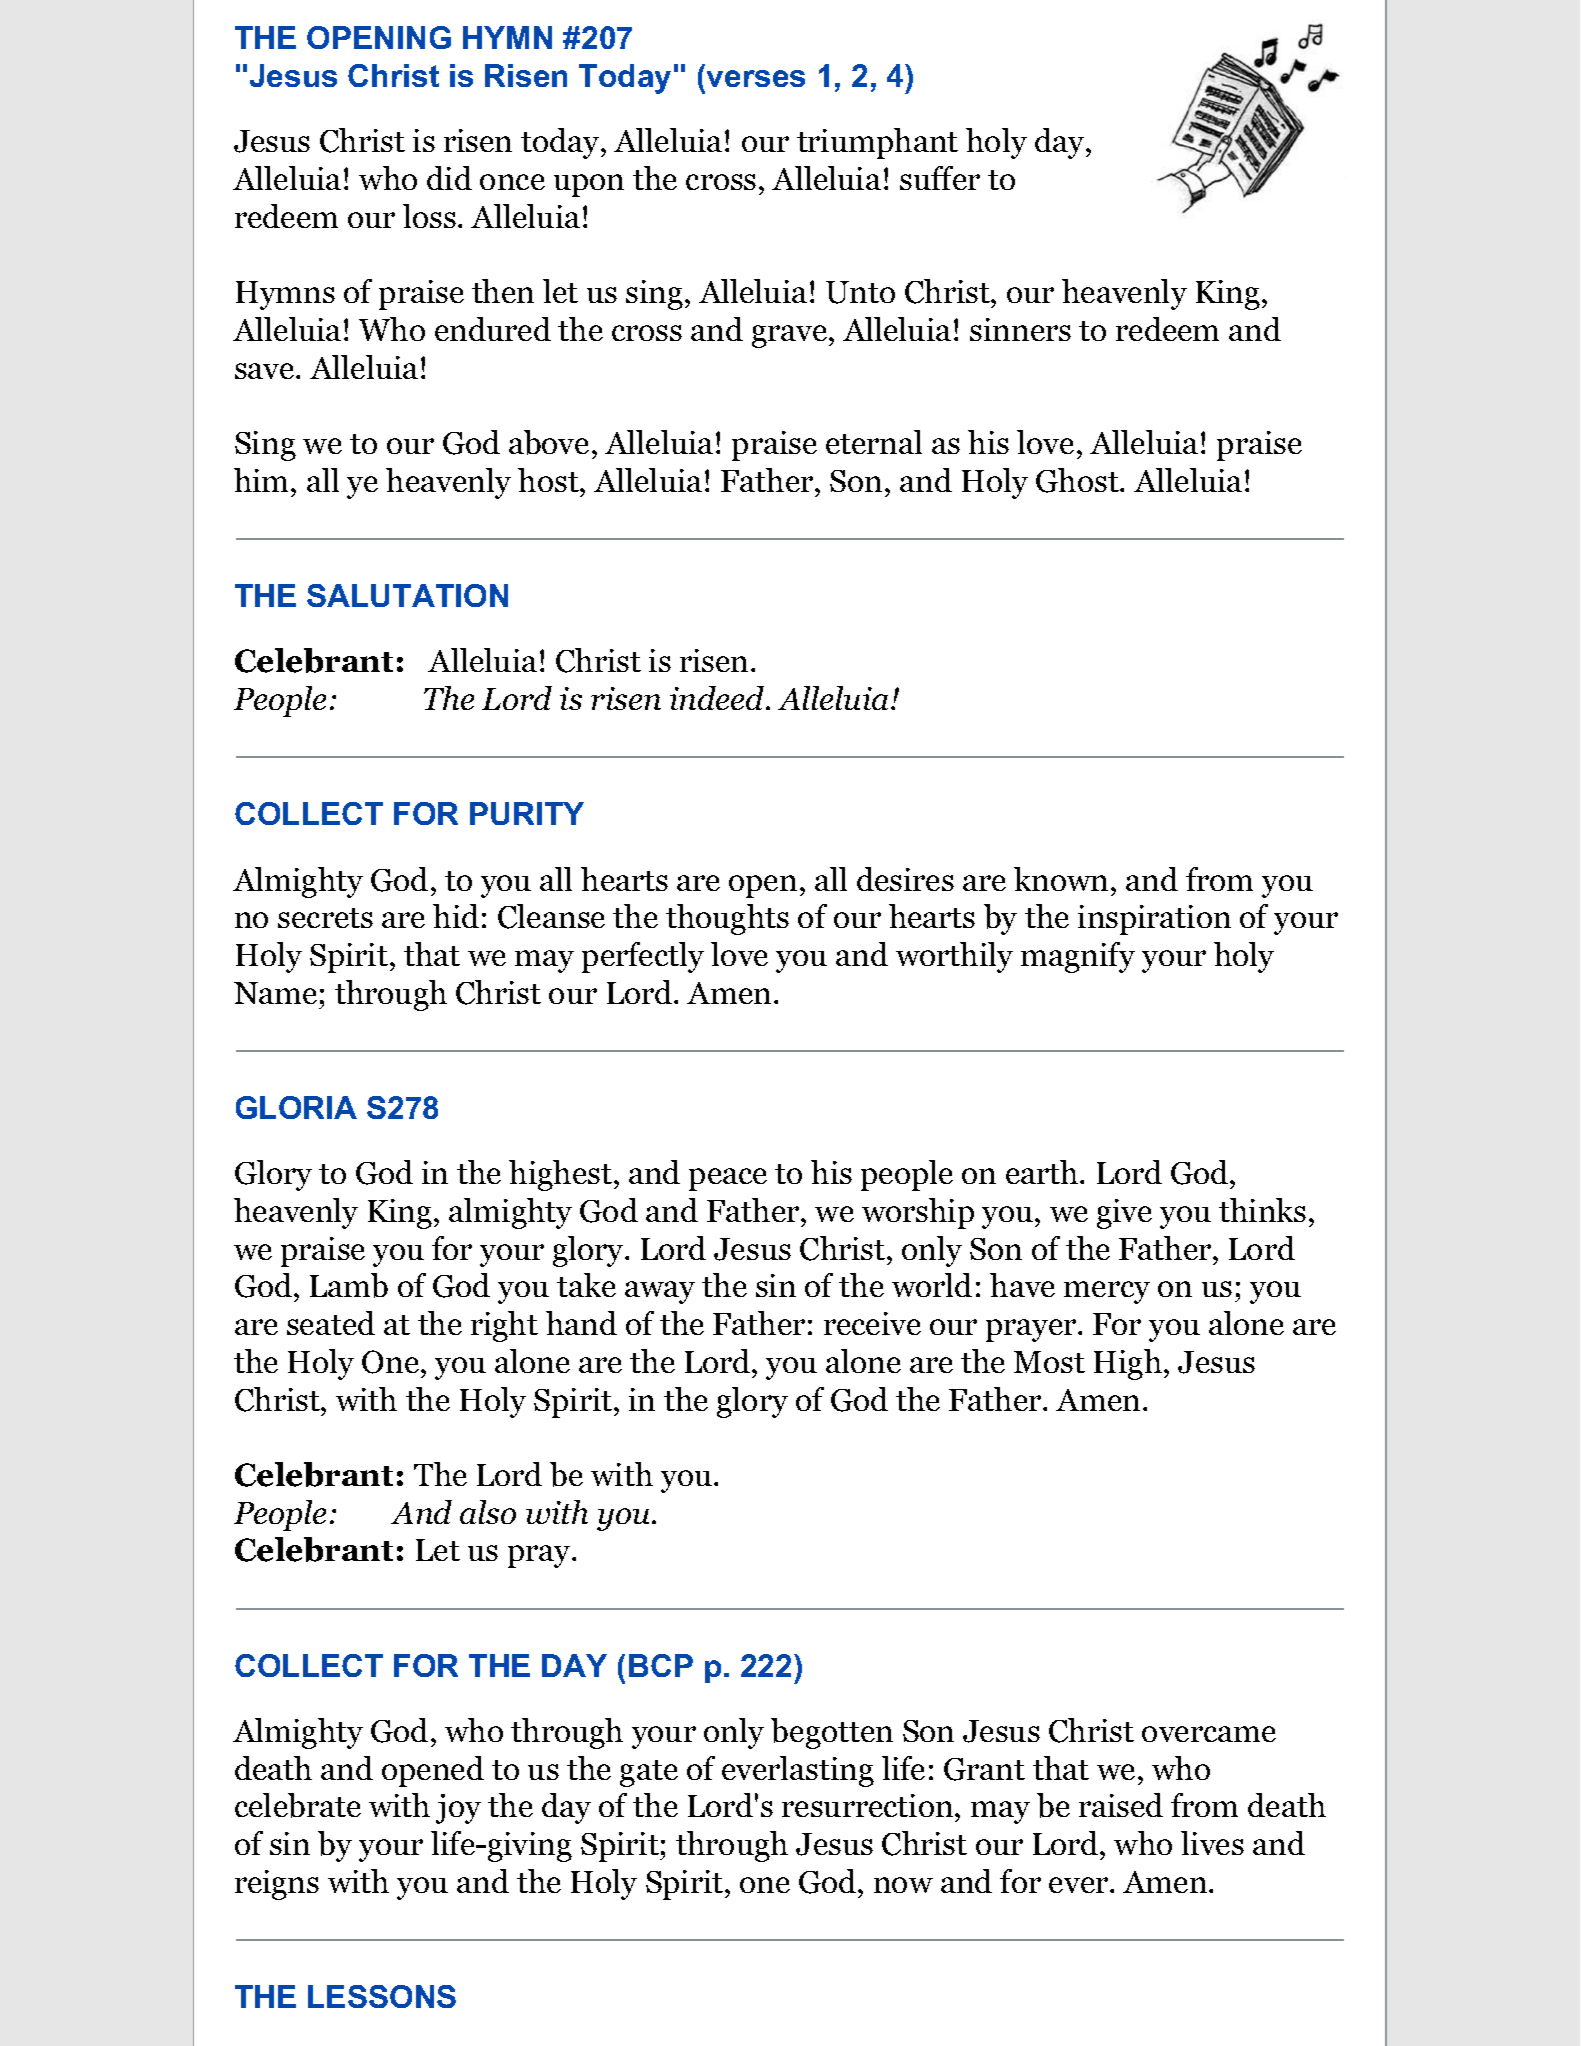 This screenshot has width=1581, height=2046. I want to click on LESSONS, so click(382, 1996).
